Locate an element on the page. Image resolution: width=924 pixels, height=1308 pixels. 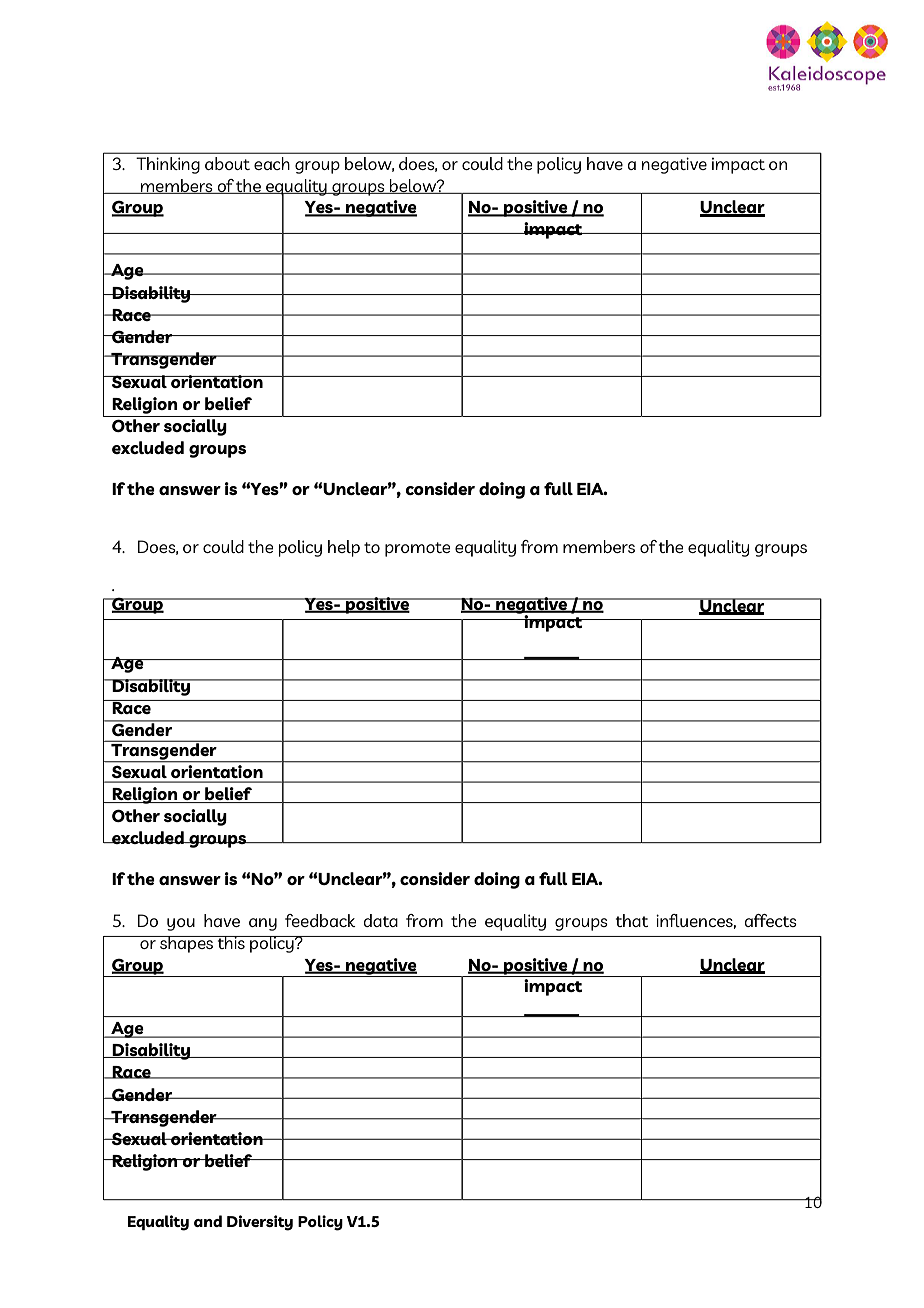
and is located at coordinates (208, 1221).
